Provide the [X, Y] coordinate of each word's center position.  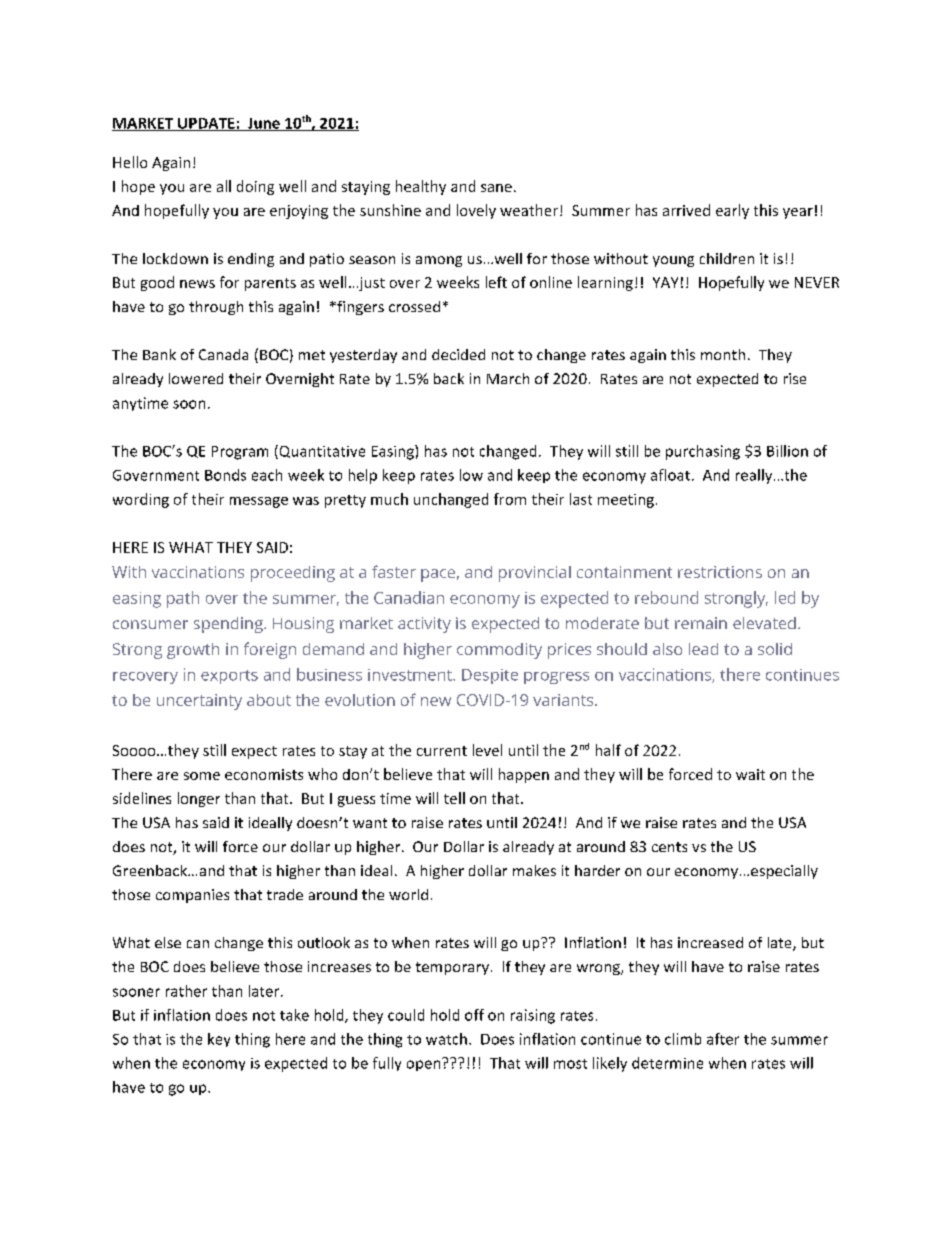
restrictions [720, 572]
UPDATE [206, 124]
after [723, 1039]
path [183, 599]
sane [496, 188]
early [732, 211]
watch [446, 1039]
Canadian [409, 597]
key [219, 1040]
